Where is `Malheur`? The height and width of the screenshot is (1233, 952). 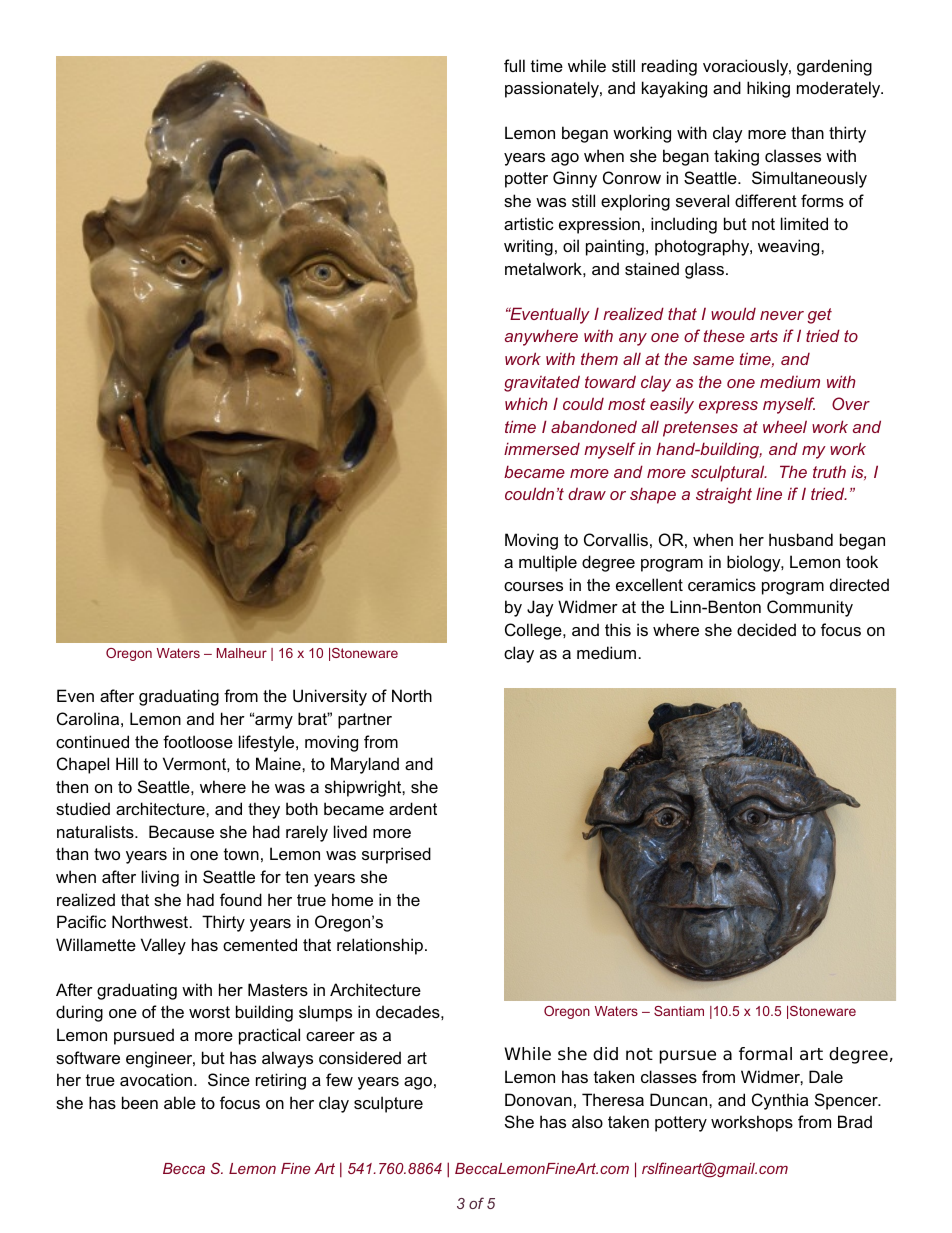
Malheur is located at coordinates (242, 653).
